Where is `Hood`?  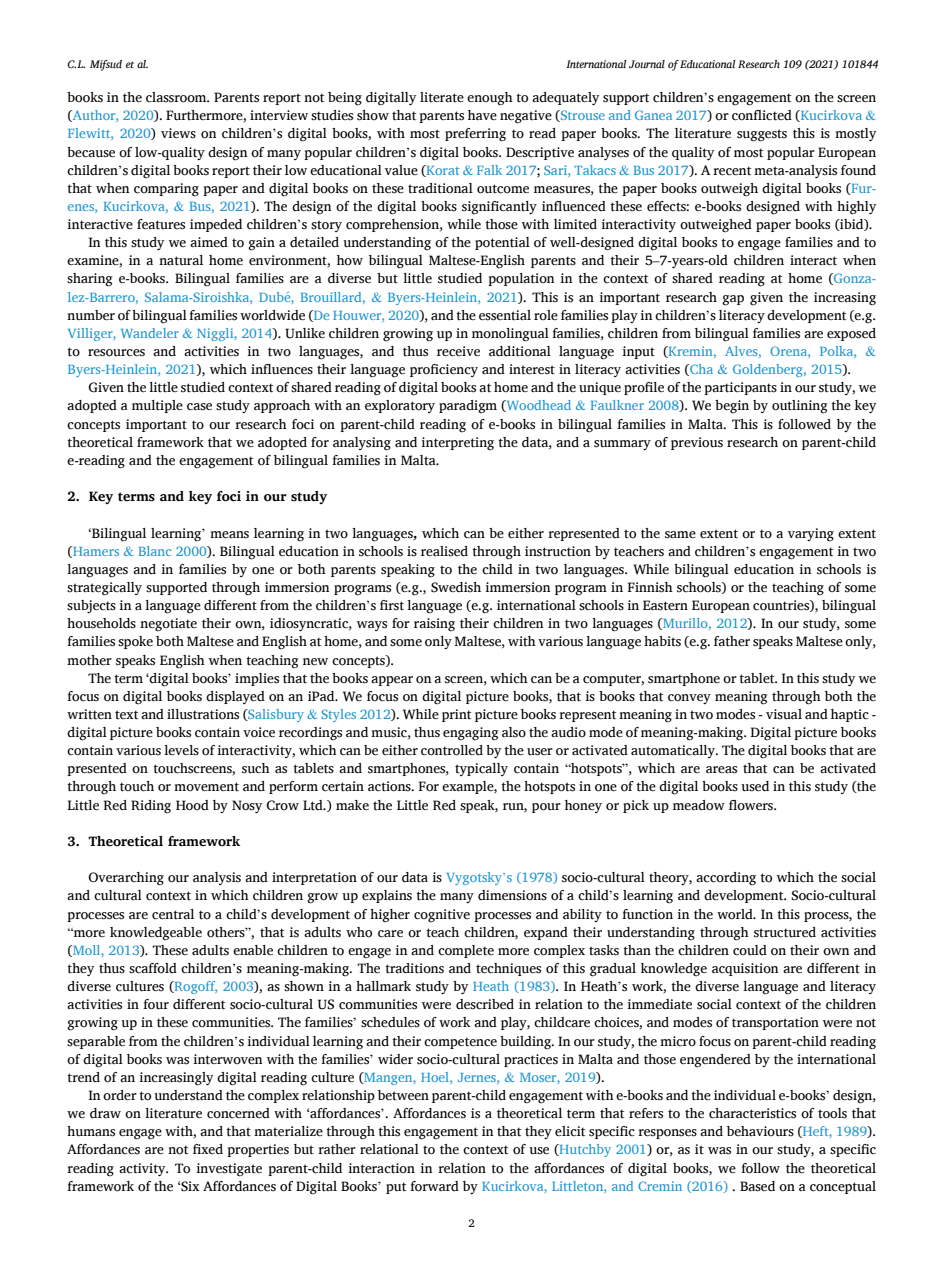
Hood is located at coordinates (192, 805).
